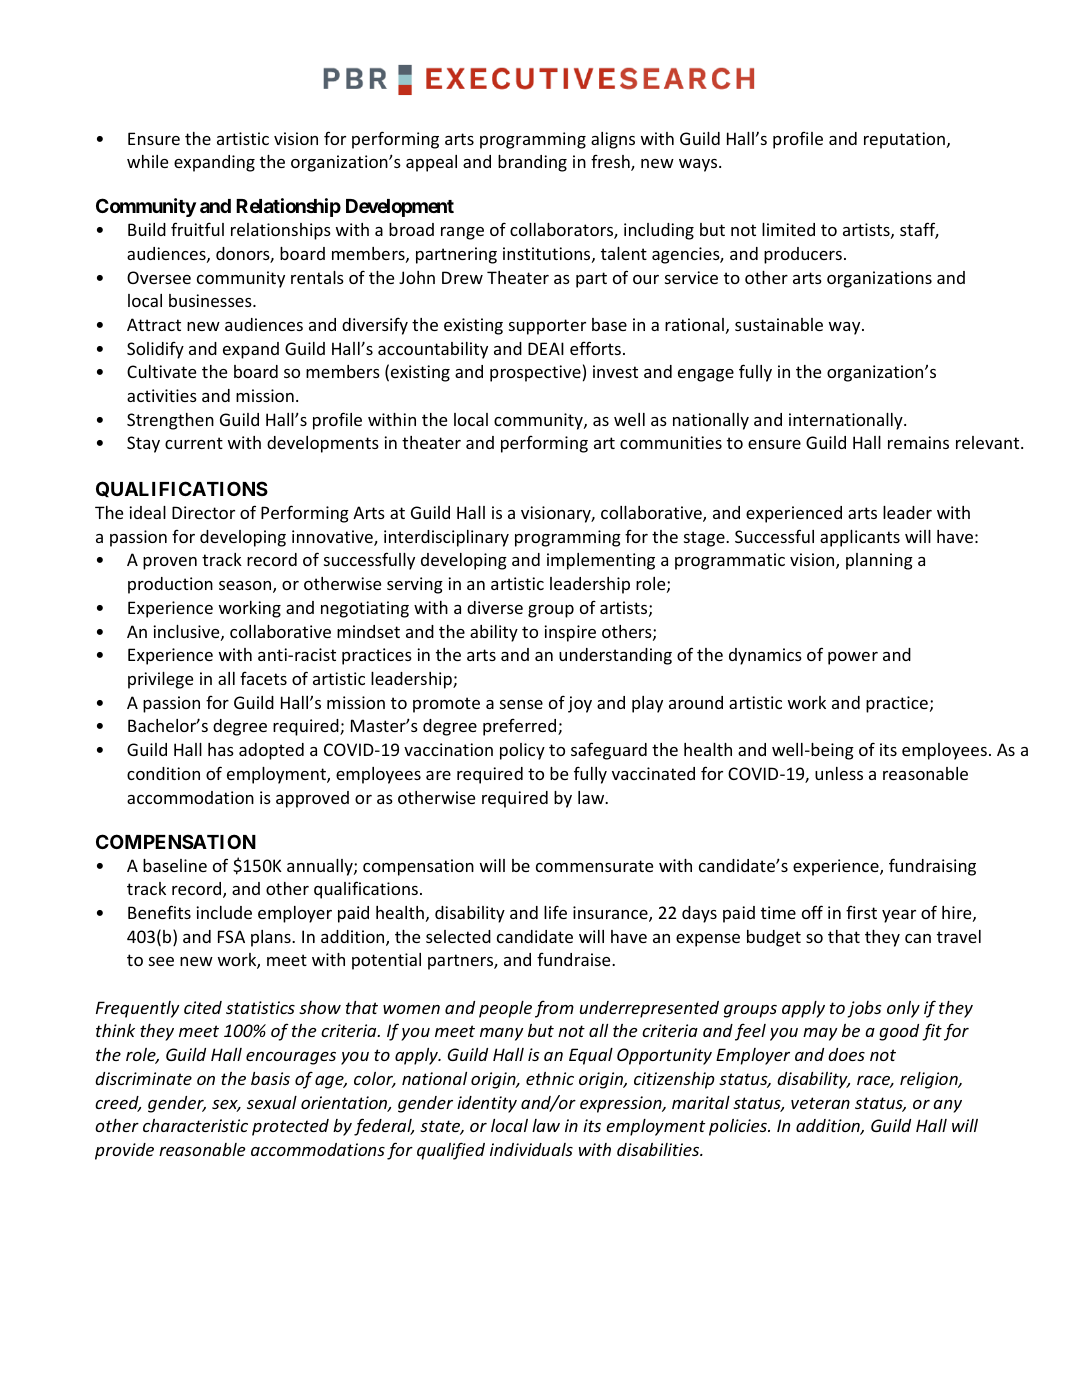 Image resolution: width=1079 pixels, height=1397 pixels. Describe the element at coordinates (904, 140) in the screenshot. I see `reputation` at that location.
